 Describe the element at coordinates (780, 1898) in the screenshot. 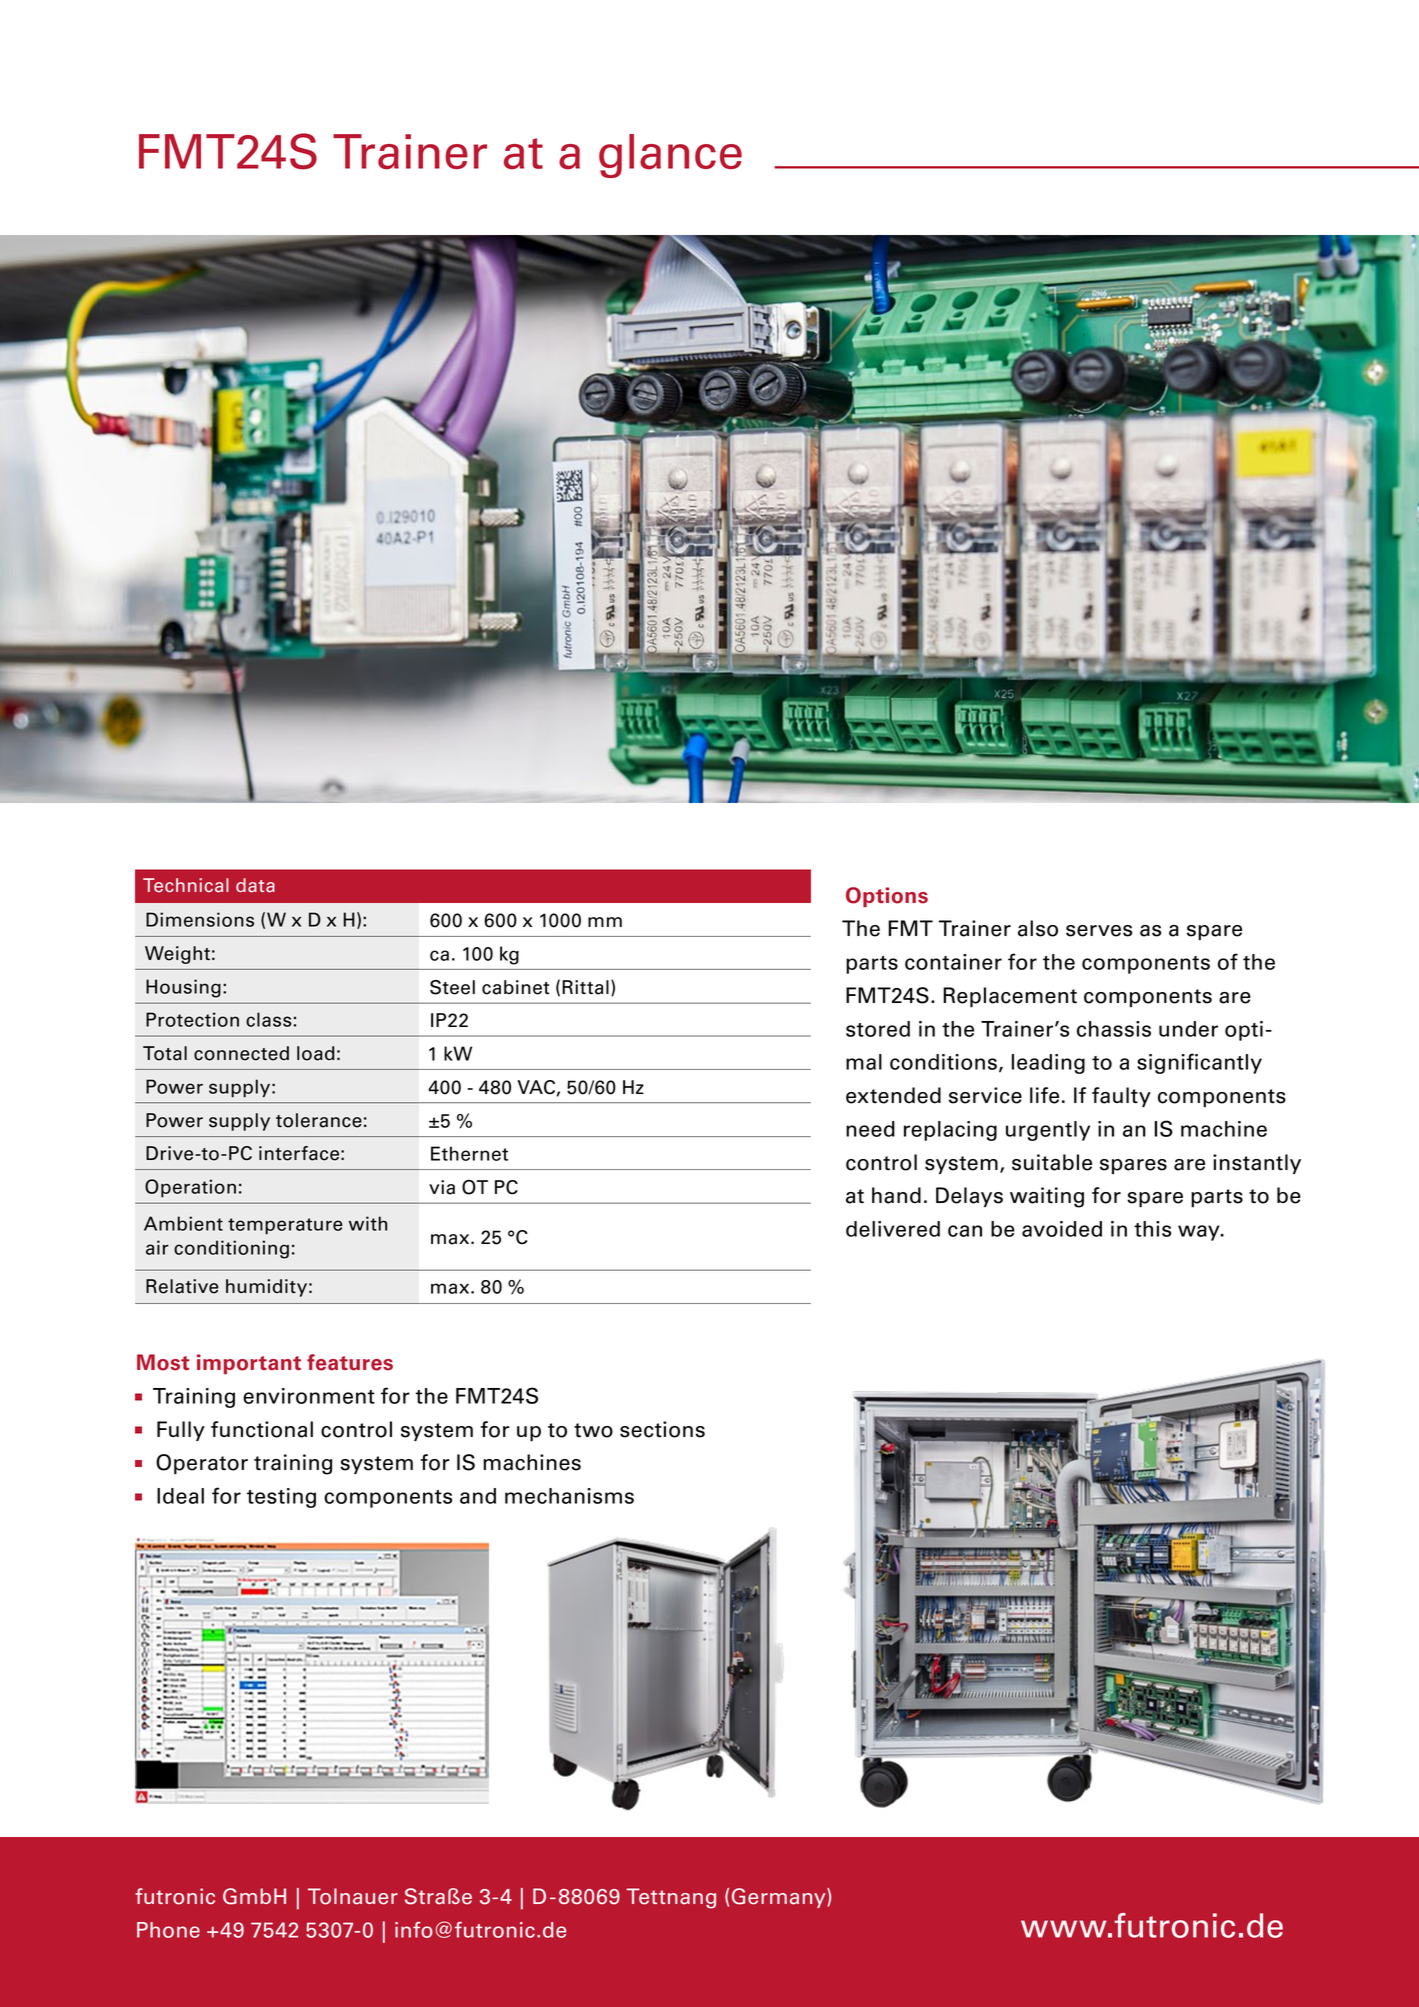

I see `Germany` at that location.
